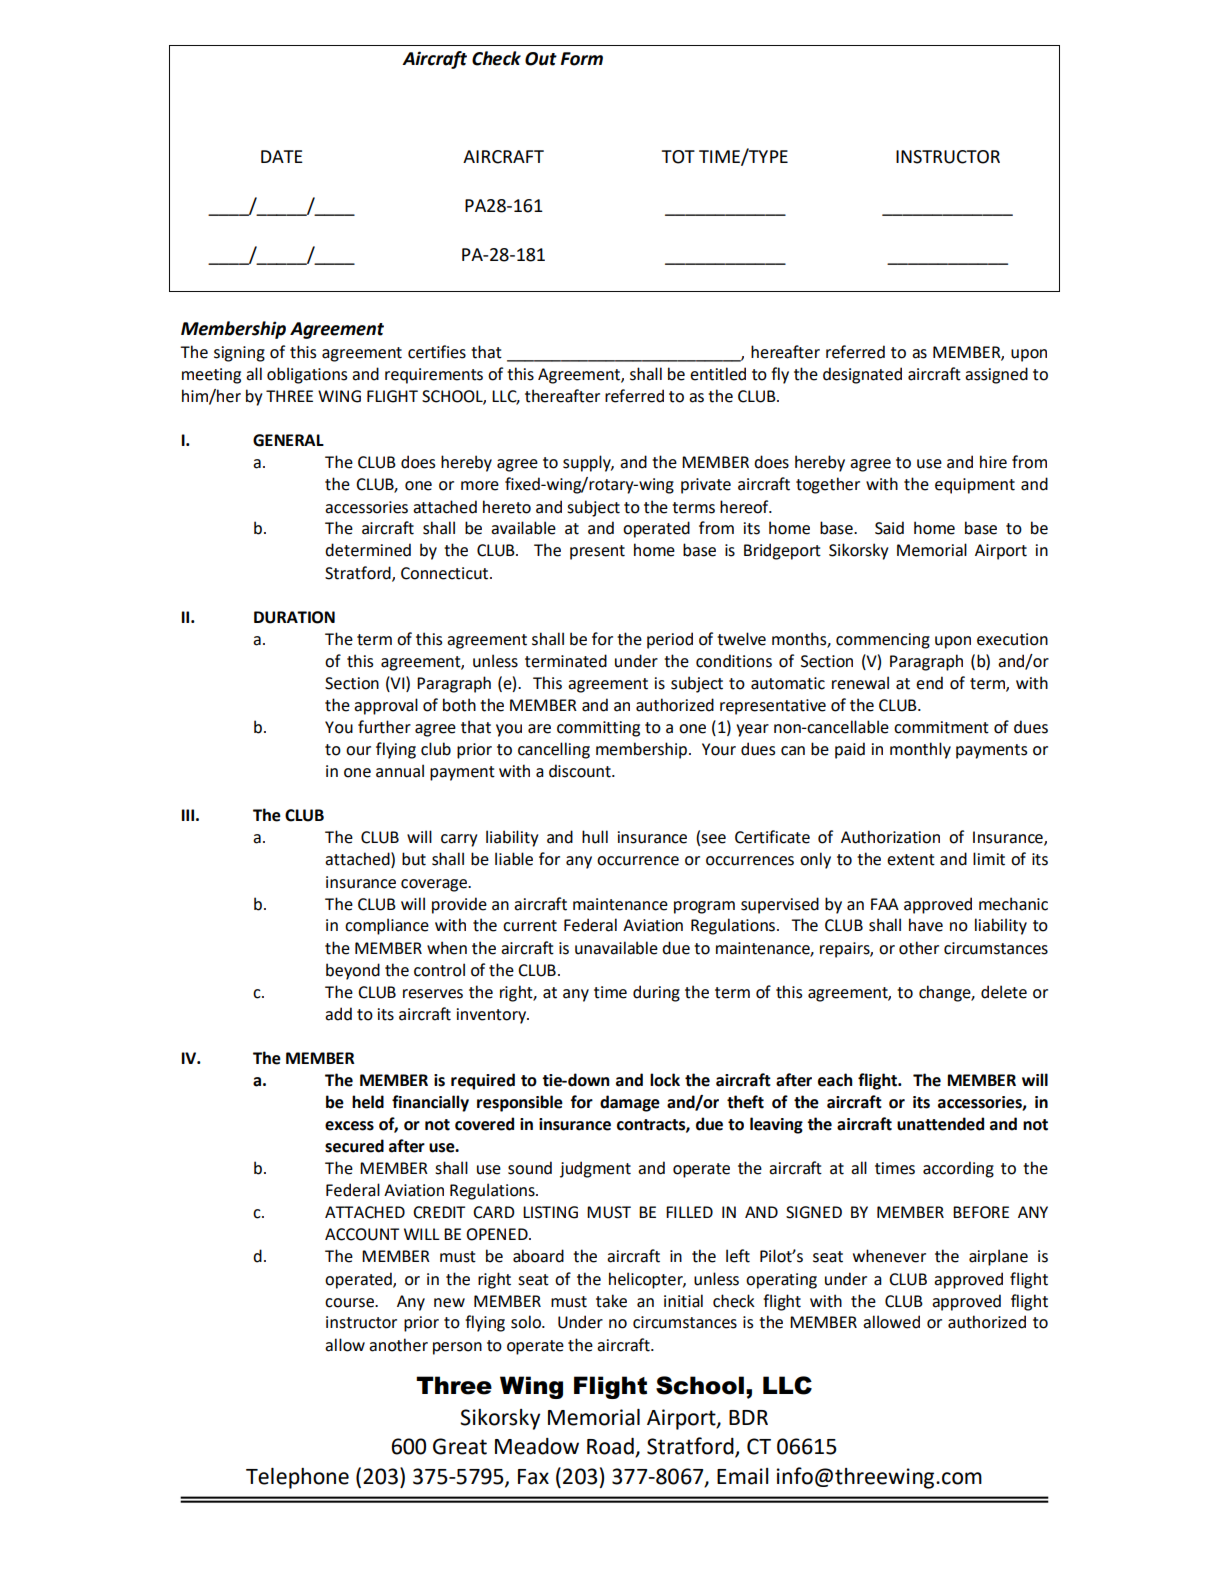 The image size is (1229, 1590). I want to click on period, so click(670, 640).
